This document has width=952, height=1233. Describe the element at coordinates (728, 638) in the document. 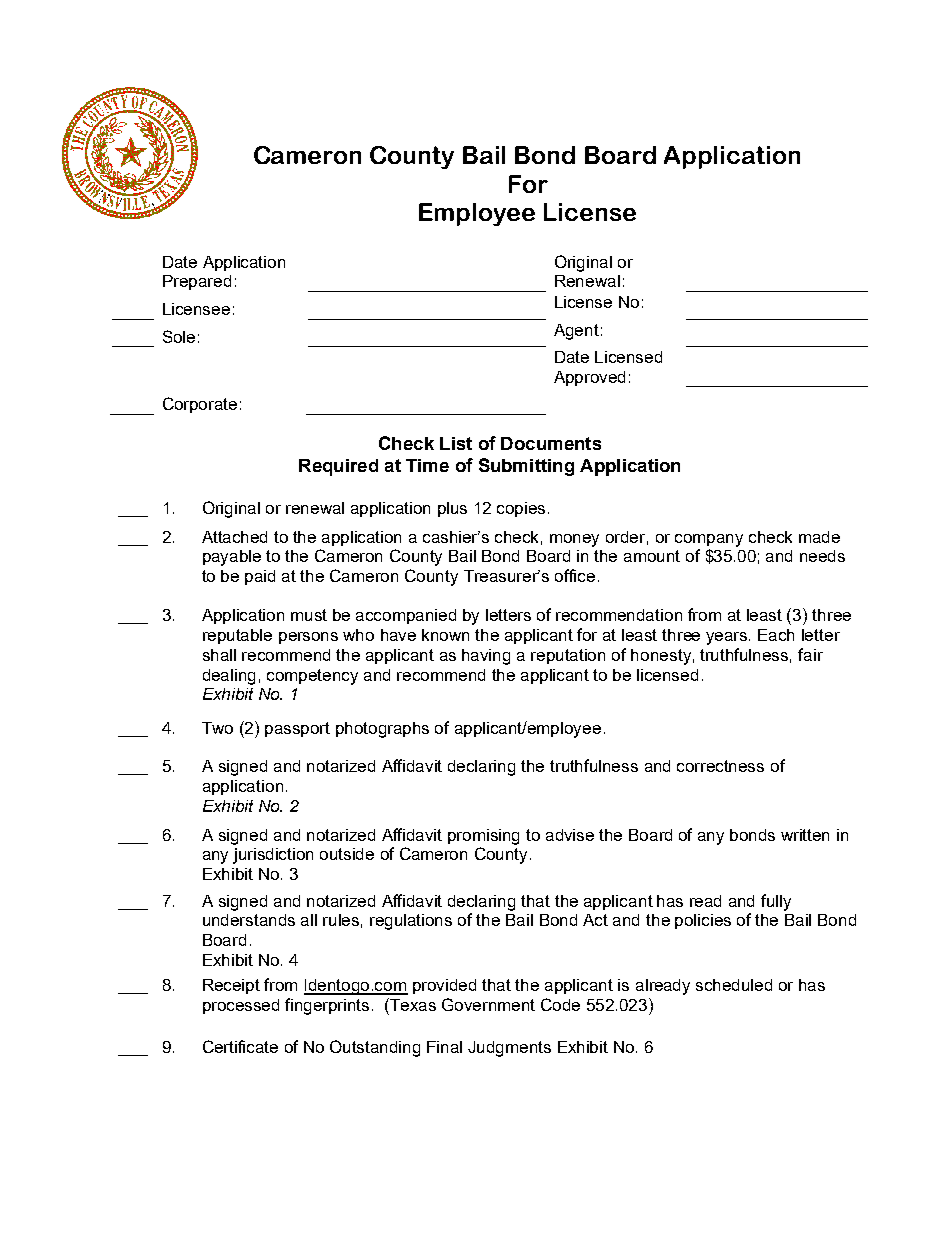

I see `years` at that location.
